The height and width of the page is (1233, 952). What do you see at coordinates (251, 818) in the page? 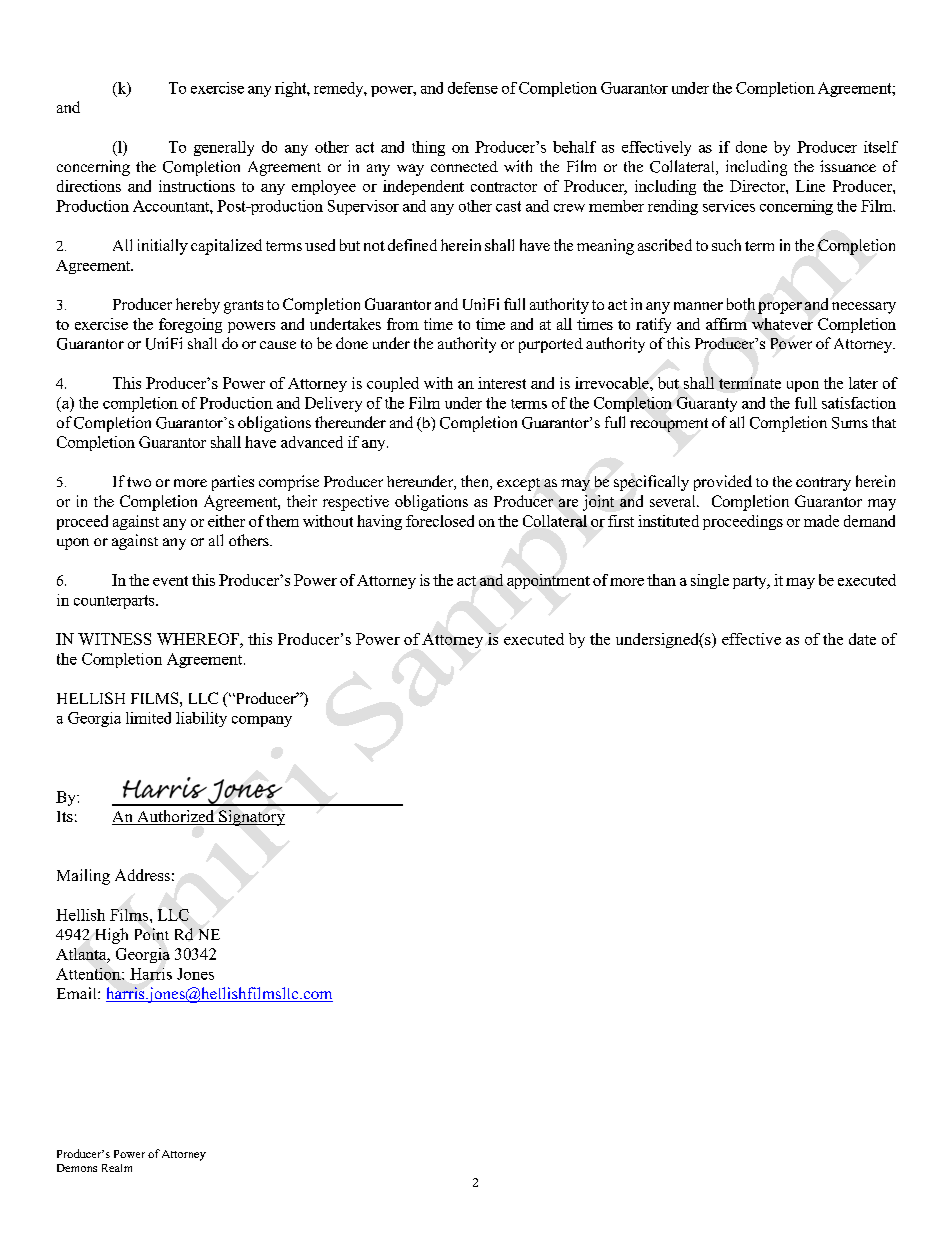
I see `Signatory` at bounding box center [251, 818].
